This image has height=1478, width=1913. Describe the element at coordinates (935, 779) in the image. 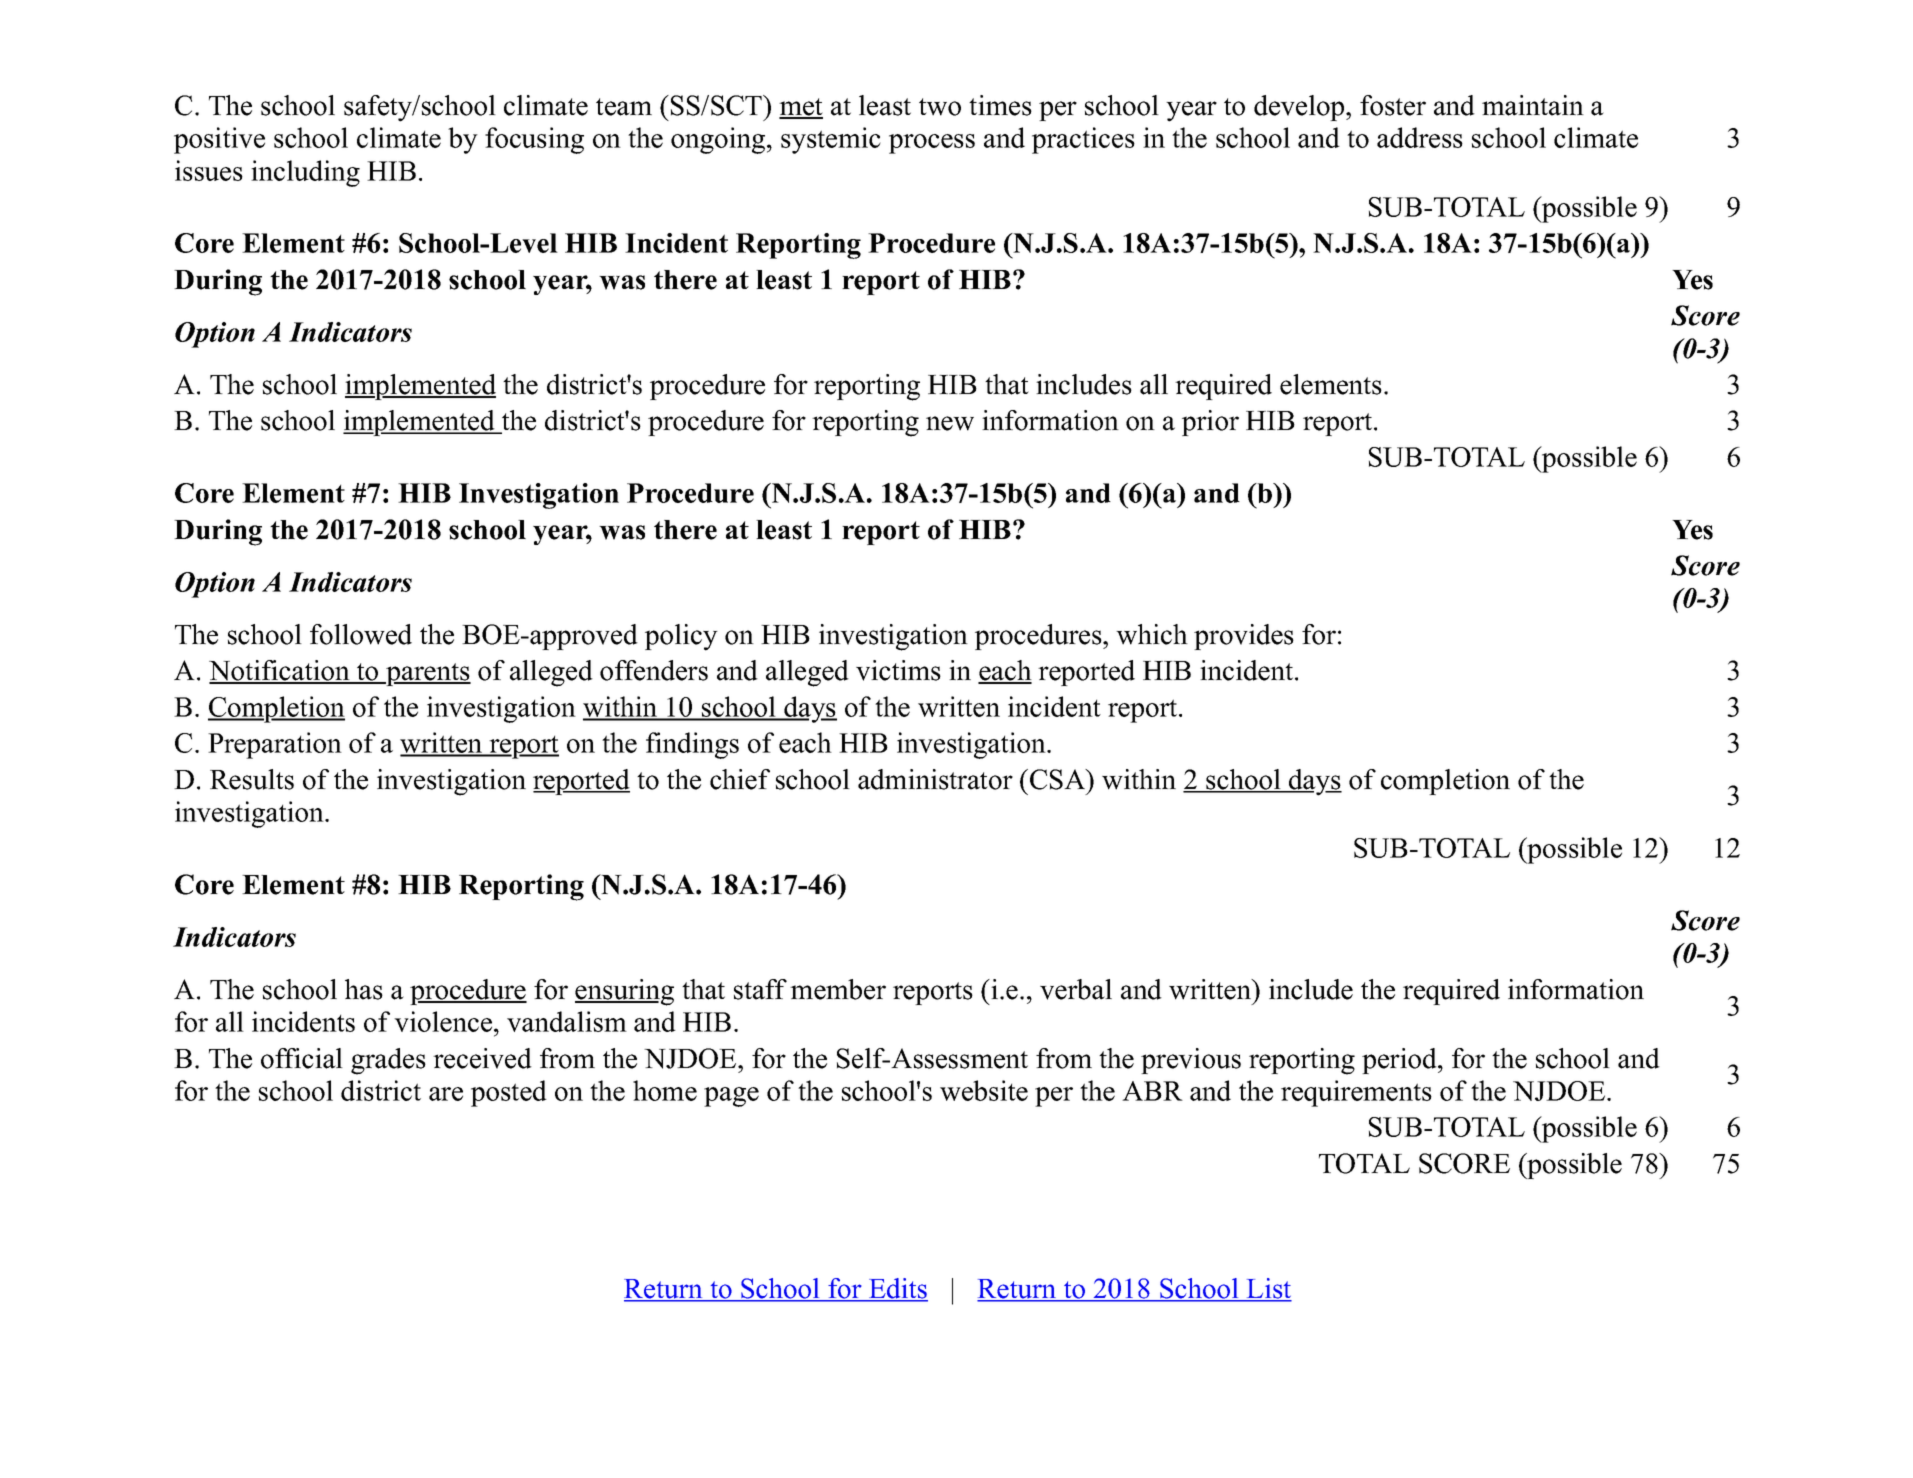

I see `administrator` at that location.
